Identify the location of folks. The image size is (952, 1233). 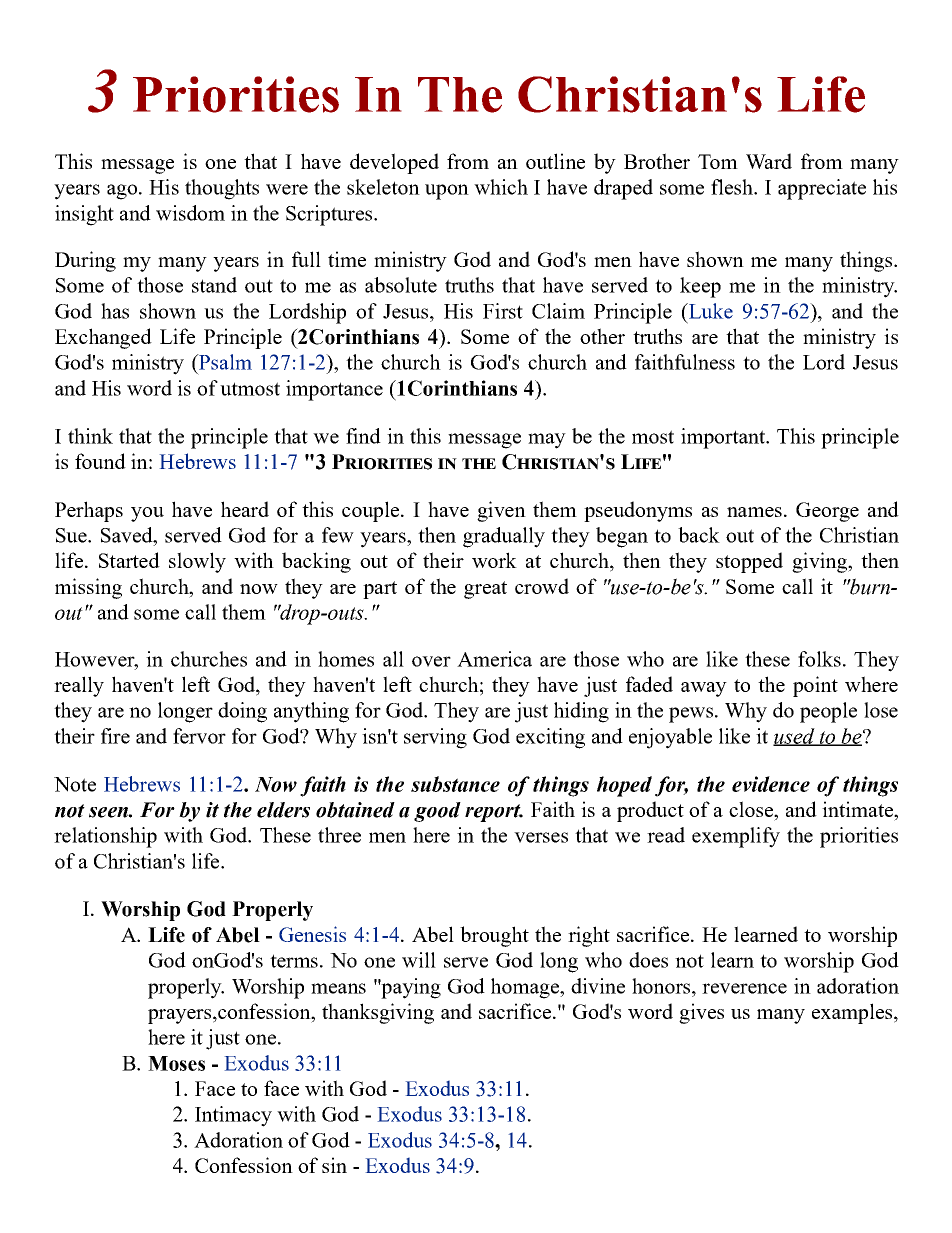
(819, 659).
